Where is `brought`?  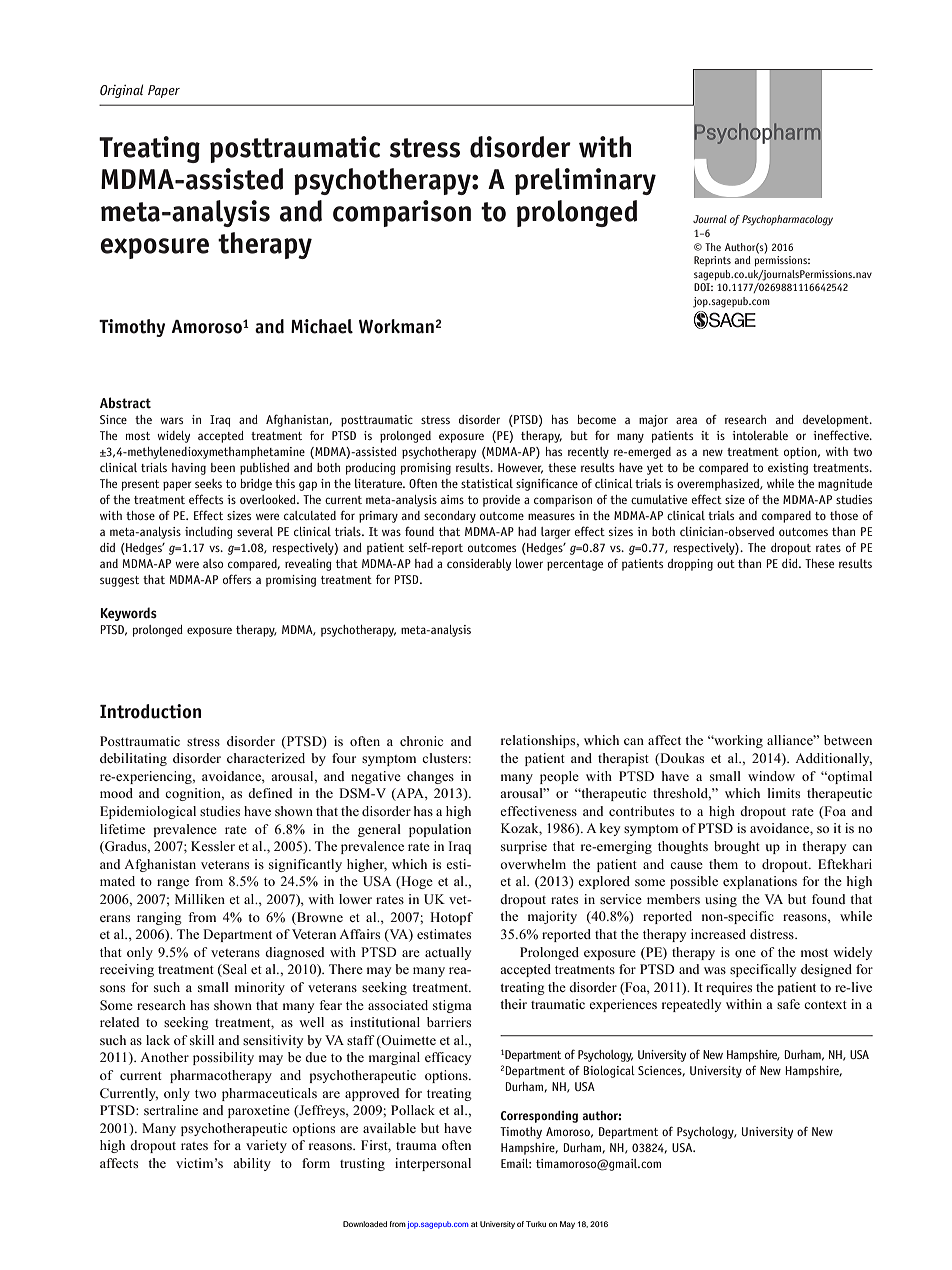
brought is located at coordinates (737, 847).
